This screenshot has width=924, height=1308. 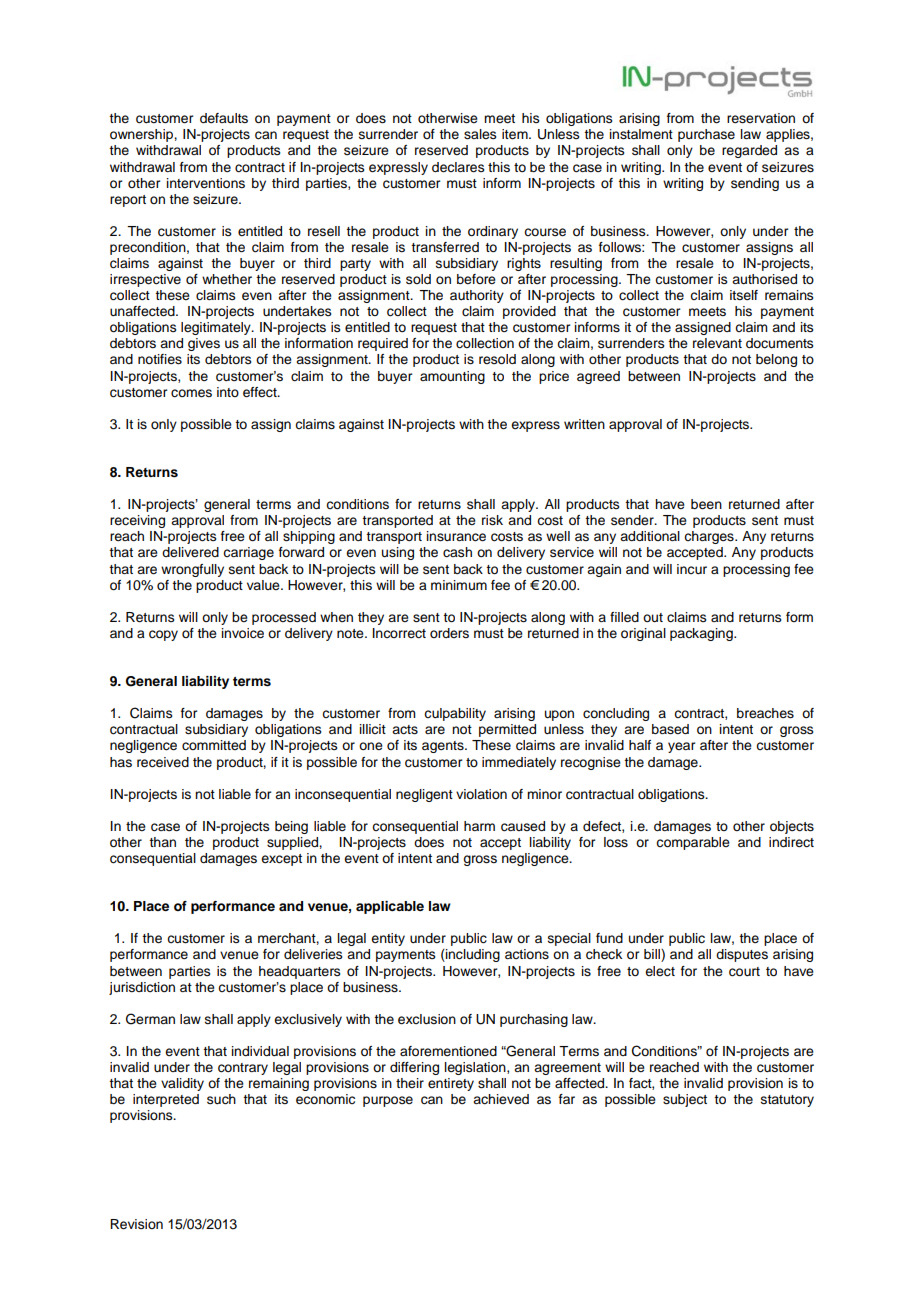 What do you see at coordinates (243, 633) in the screenshot?
I see `invoice` at bounding box center [243, 633].
